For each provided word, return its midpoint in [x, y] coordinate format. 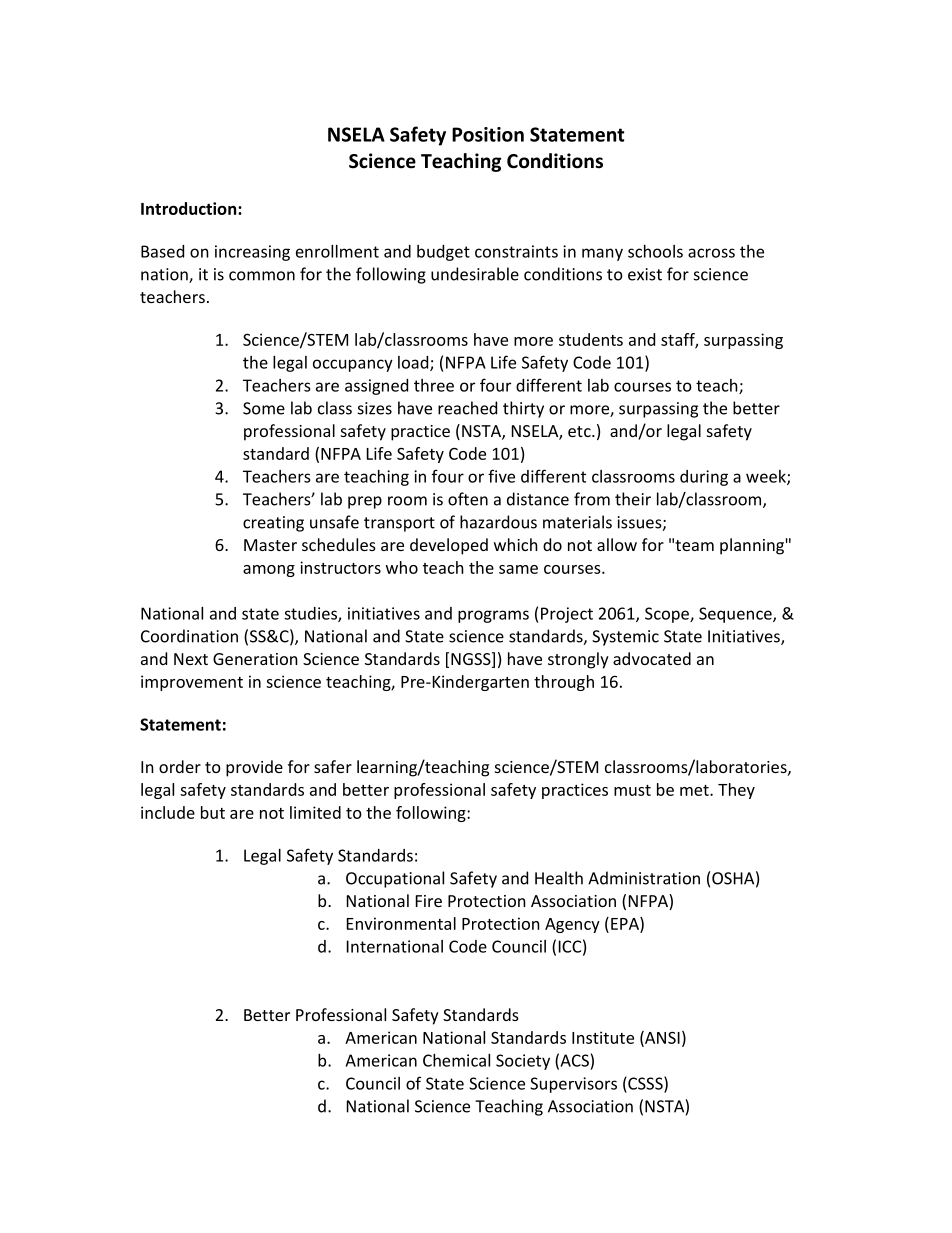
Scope [668, 615]
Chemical [456, 1060]
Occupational [395, 879]
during [704, 478]
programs [493, 616]
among [269, 571]
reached [467, 408]
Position [488, 134]
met [695, 790]
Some [264, 408]
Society [523, 1062]
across [711, 253]
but [213, 812]
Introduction [190, 208]
